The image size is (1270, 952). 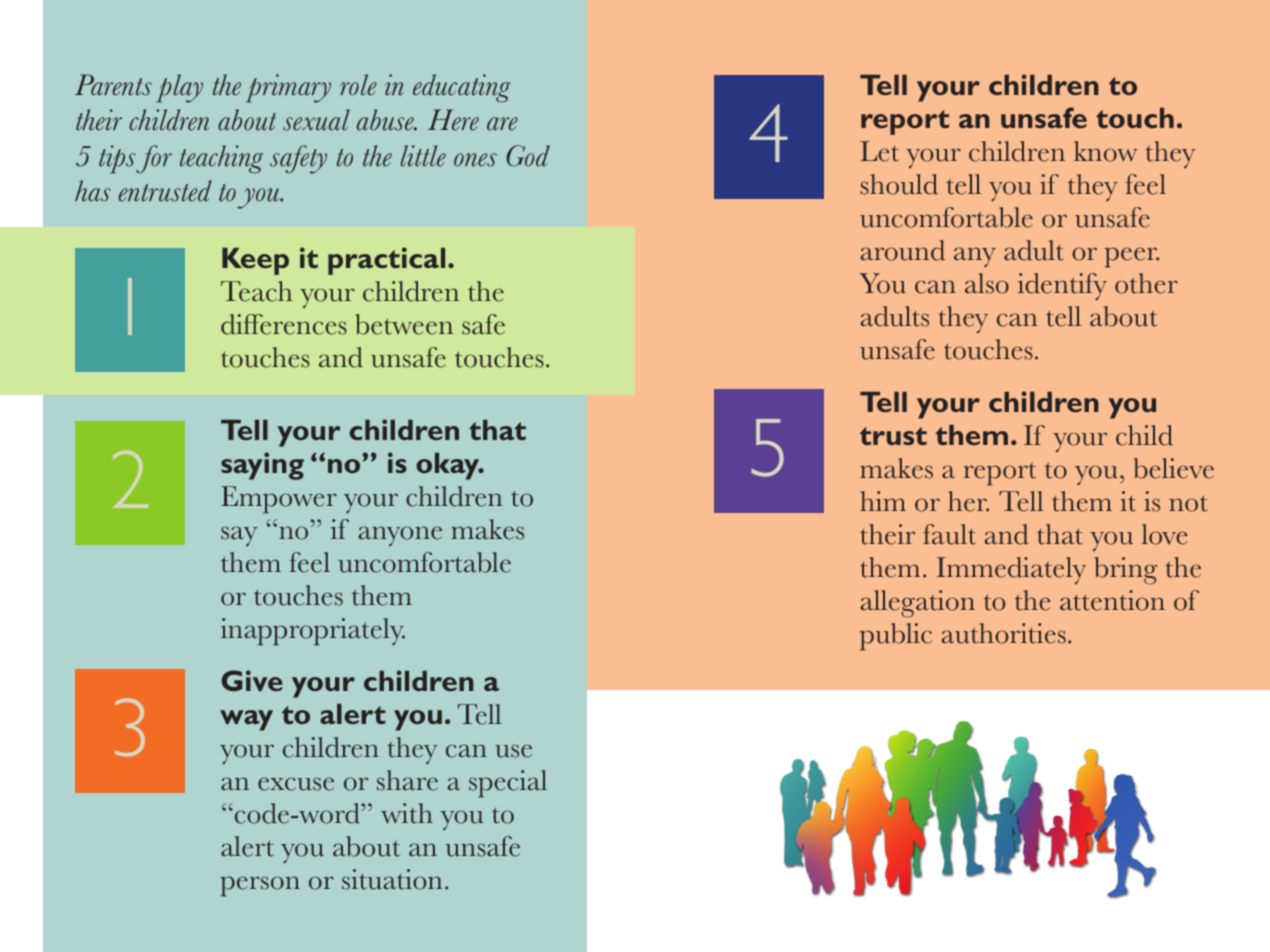 What do you see at coordinates (313, 632) in the screenshot?
I see `inappropriately` at bounding box center [313, 632].
